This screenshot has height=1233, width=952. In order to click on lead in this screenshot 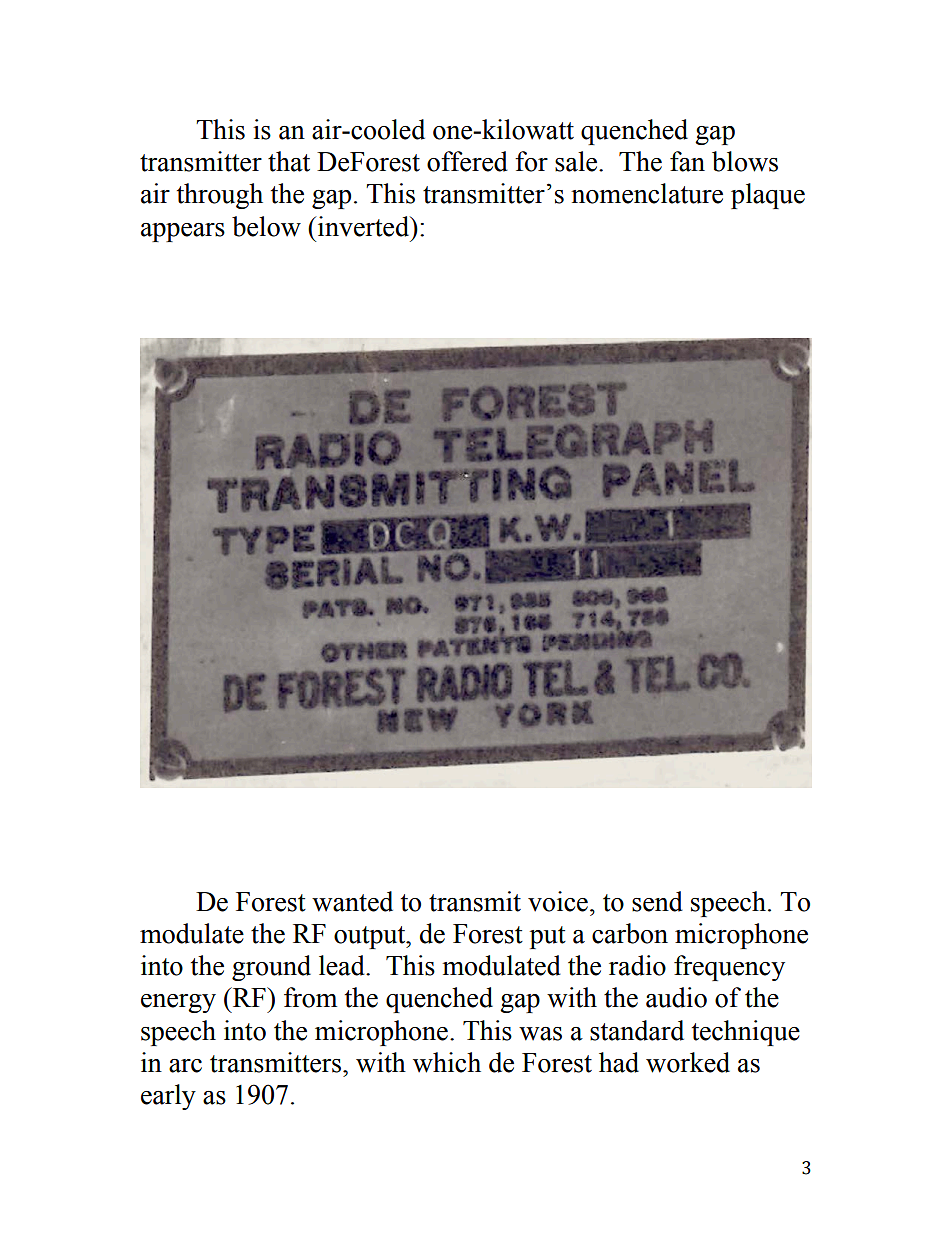, I will do `click(343, 965)`.
